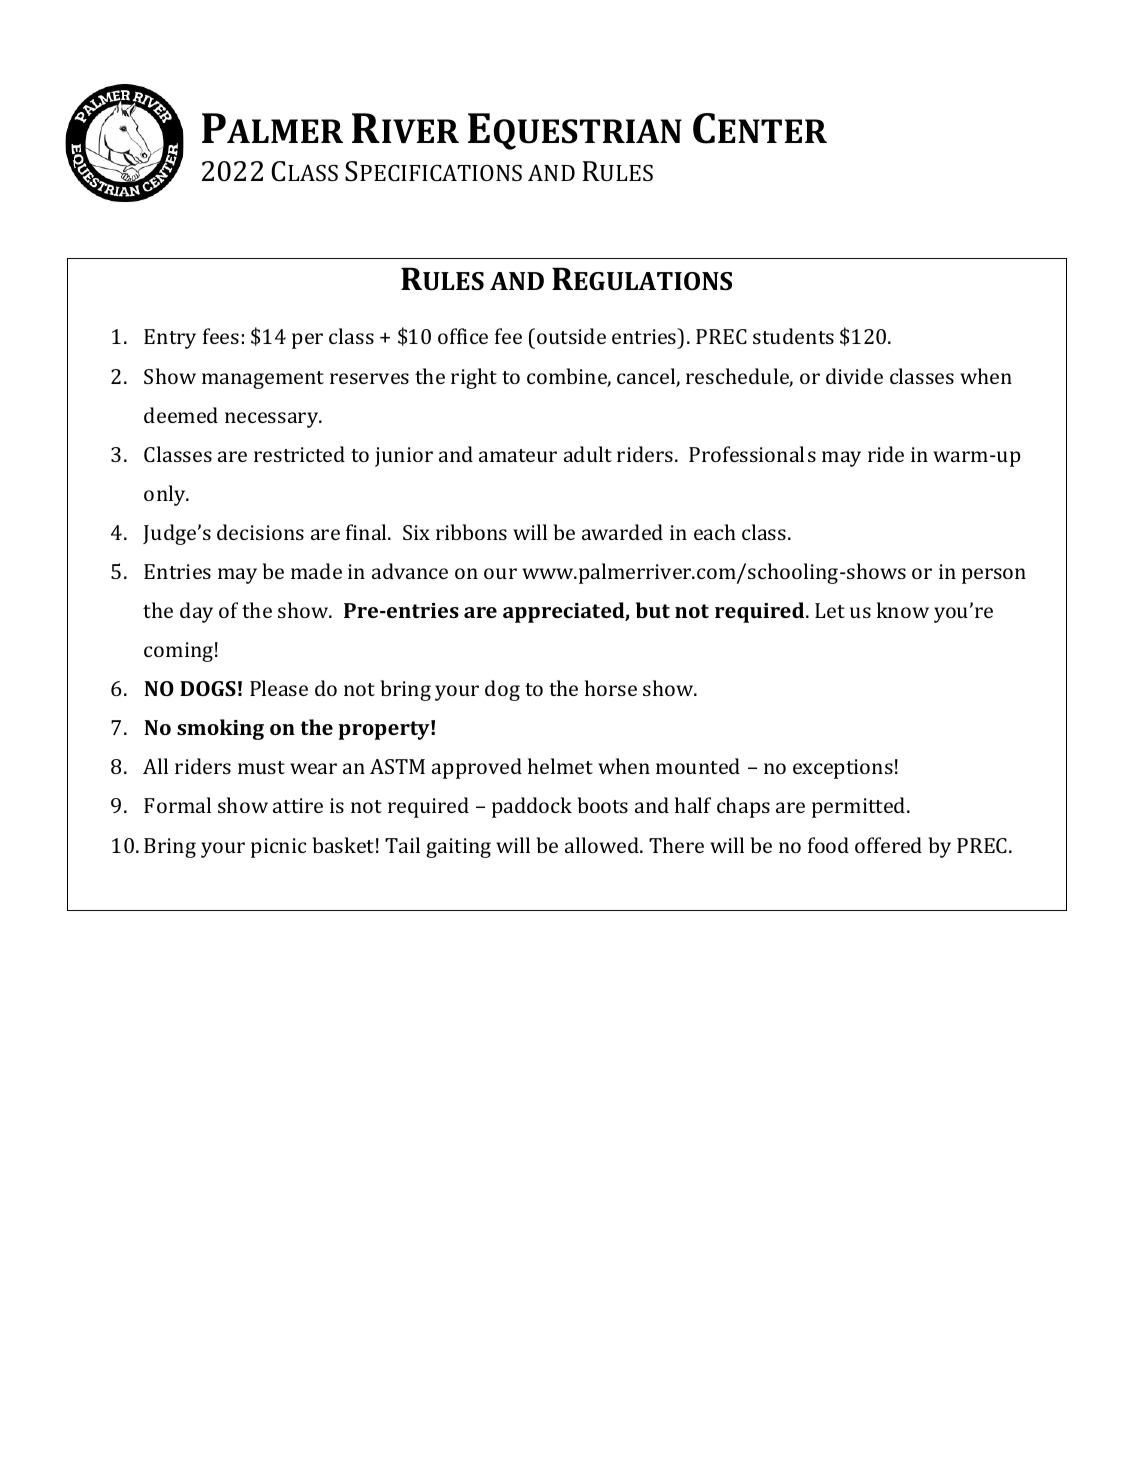 The image size is (1133, 1466). I want to click on outside, so click(571, 336).
